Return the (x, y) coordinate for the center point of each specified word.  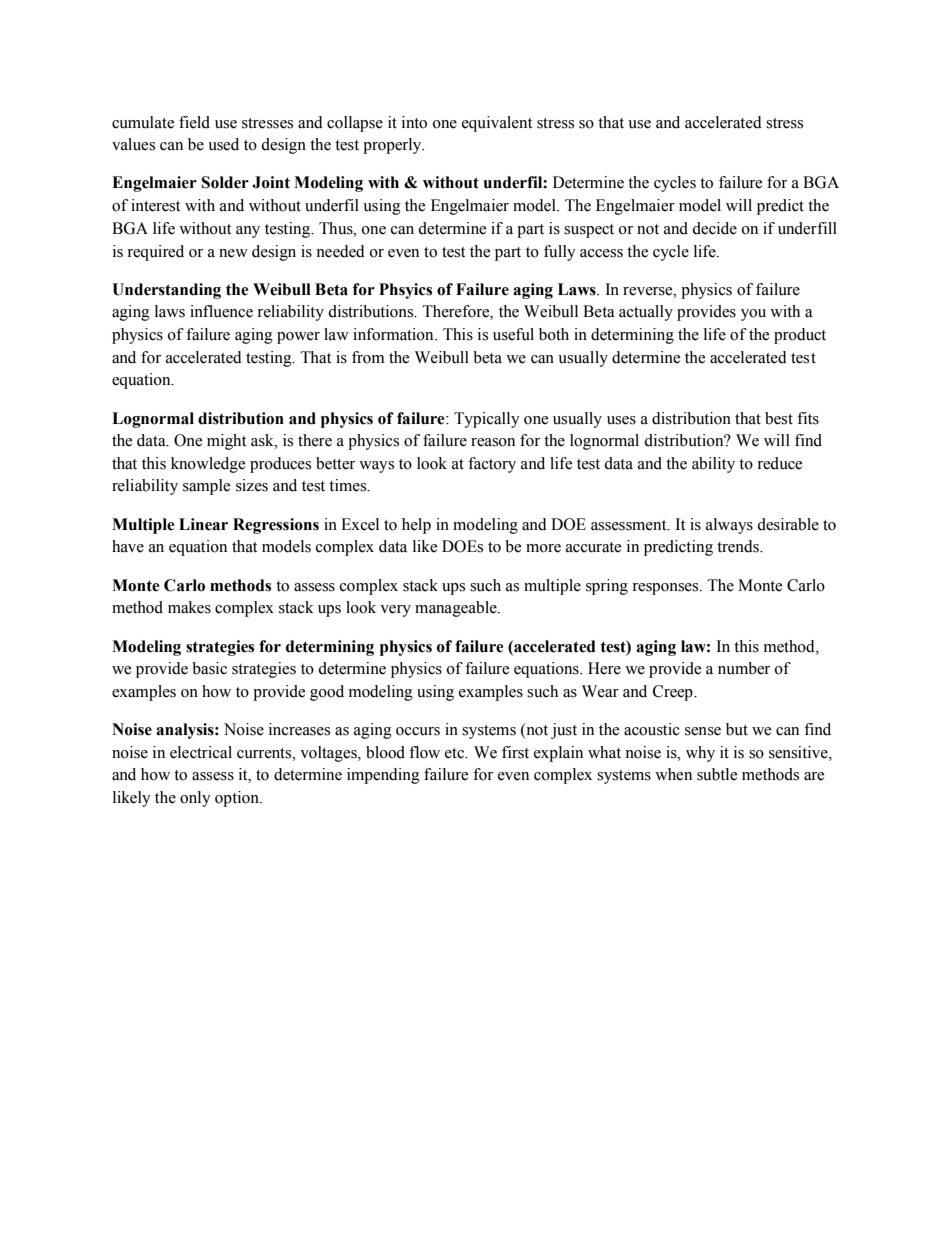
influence (221, 311)
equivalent (497, 124)
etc (456, 753)
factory (492, 465)
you (753, 315)
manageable (457, 609)
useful (513, 334)
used (223, 144)
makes (189, 607)
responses (666, 589)
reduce (779, 463)
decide (714, 228)
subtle (717, 774)
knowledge (208, 465)
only (195, 799)
